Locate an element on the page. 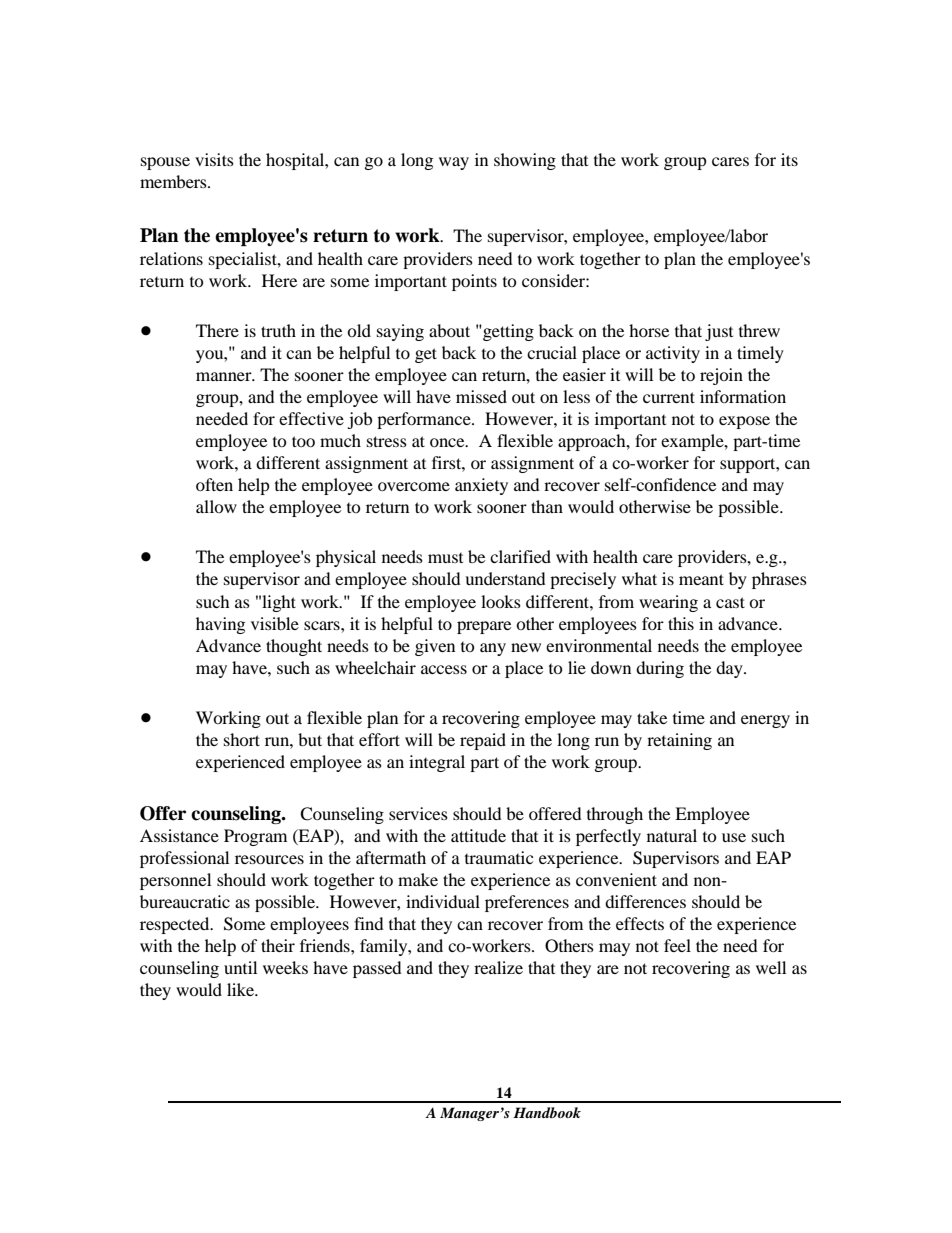 The image size is (952, 1233). their is located at coordinates (278, 945).
